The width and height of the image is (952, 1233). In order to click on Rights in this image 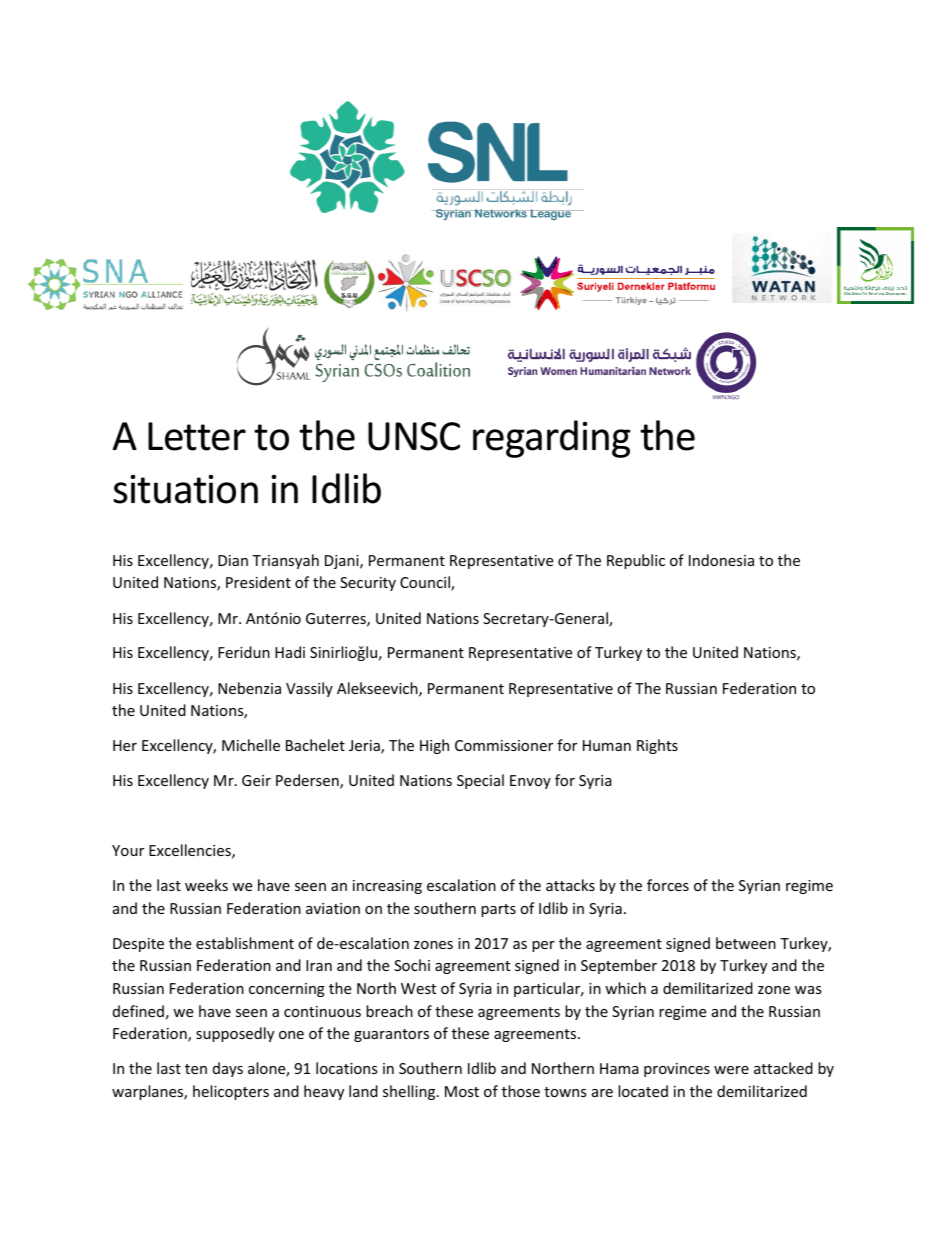, I will do `click(657, 746)`.
